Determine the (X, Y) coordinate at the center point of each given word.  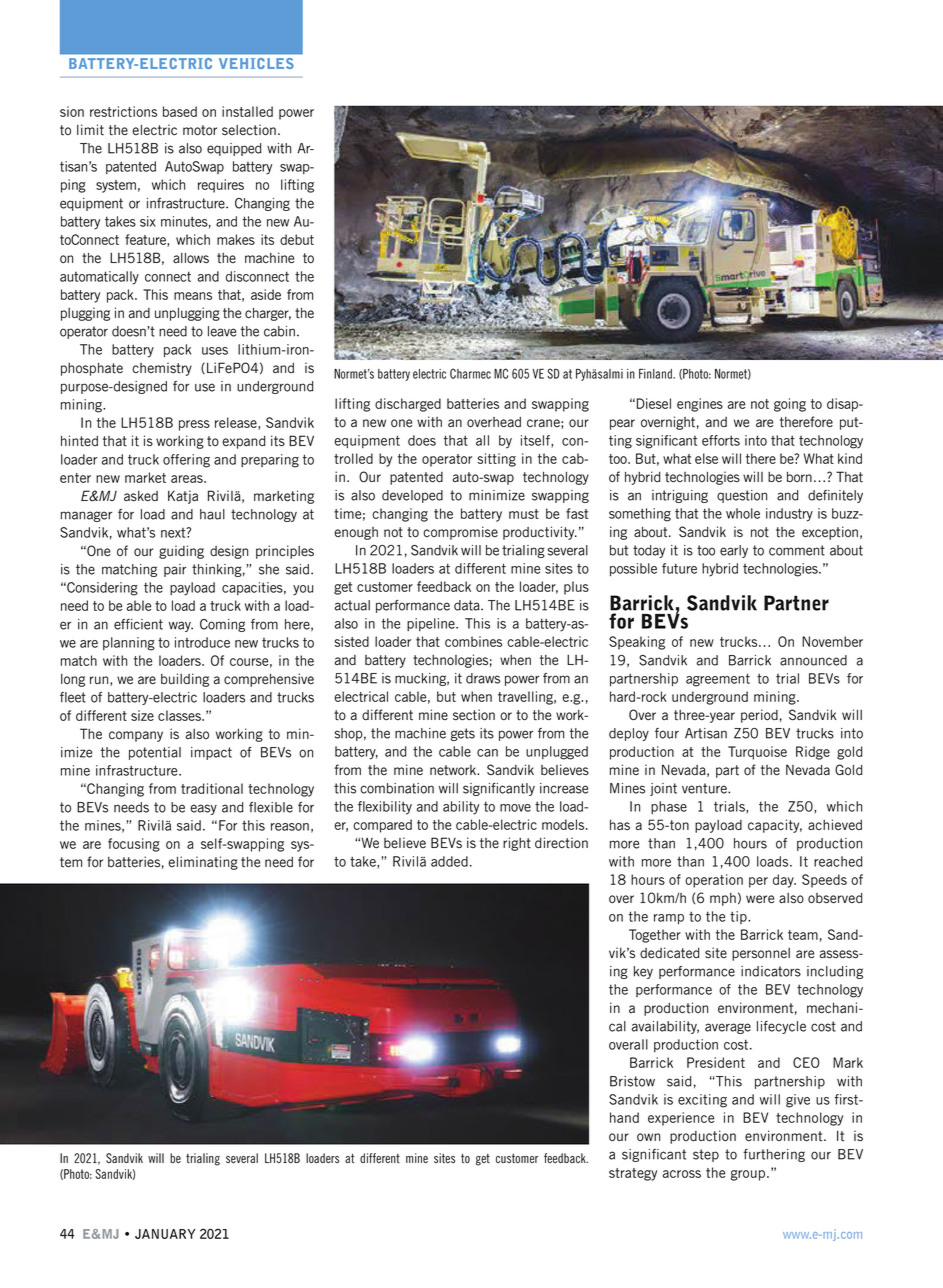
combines (473, 641)
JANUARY (165, 1234)
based (180, 111)
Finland (657, 373)
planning (129, 644)
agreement (718, 680)
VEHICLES (256, 63)
